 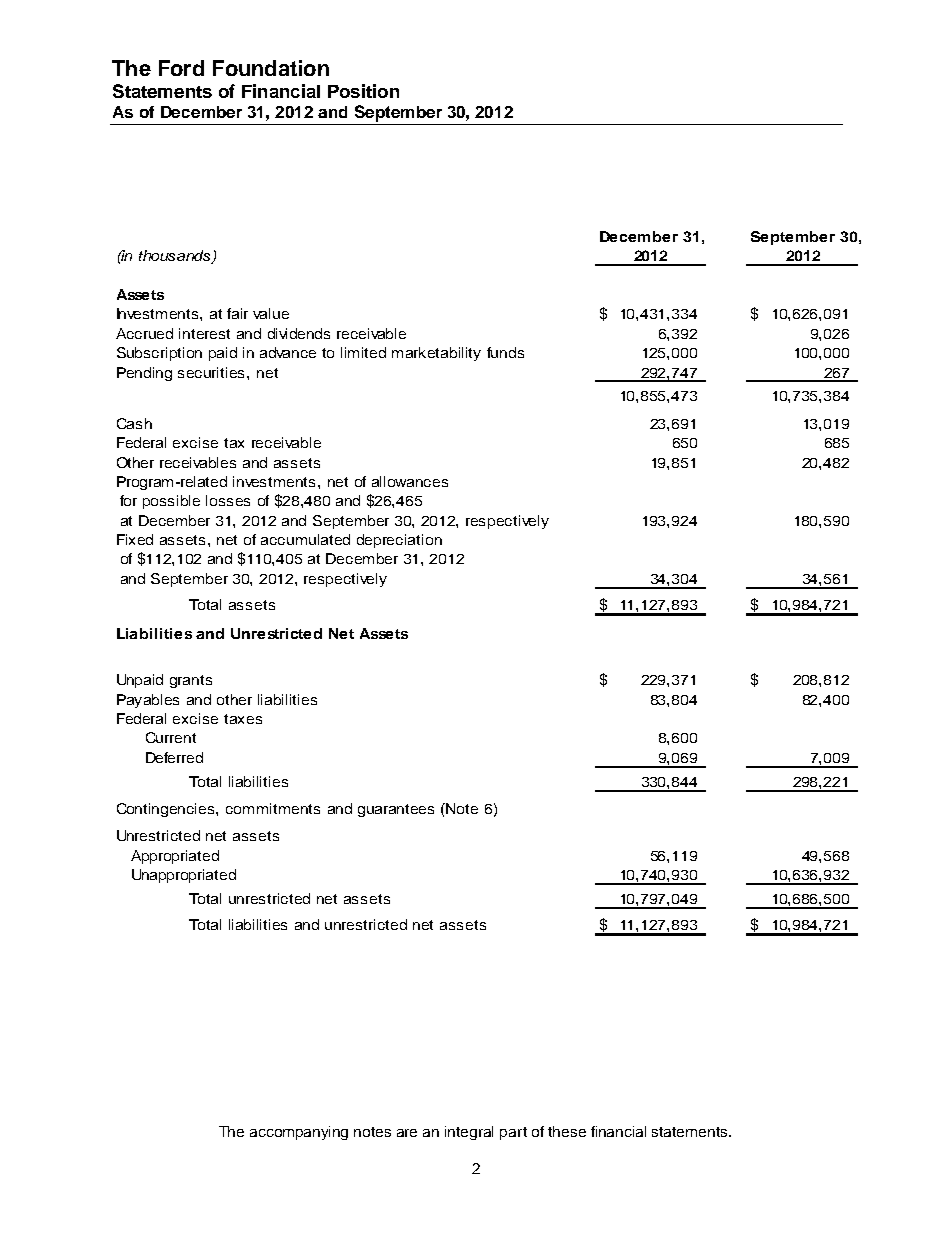 I want to click on accumulated, so click(x=305, y=539).
